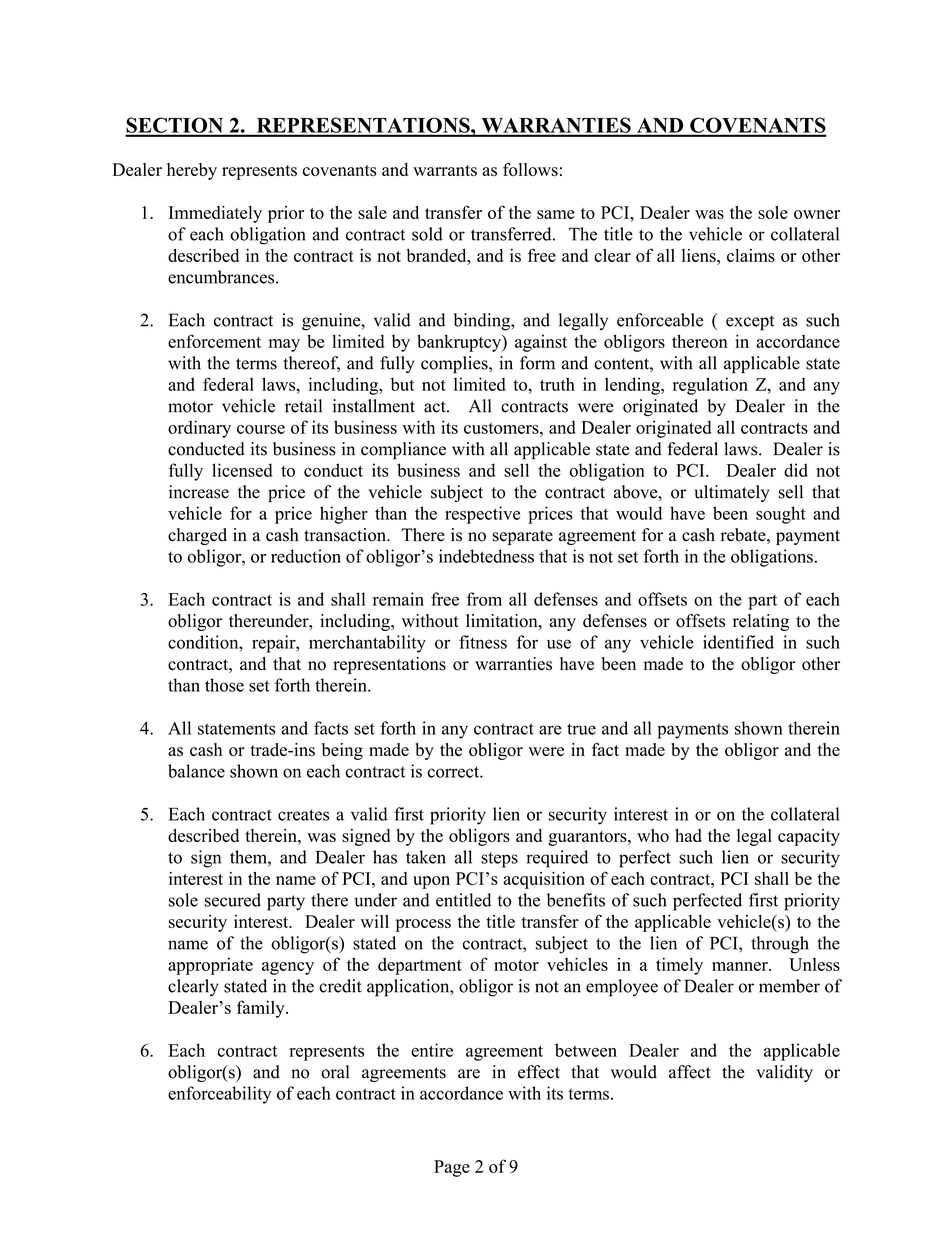  I want to click on follows, so click(530, 169).
